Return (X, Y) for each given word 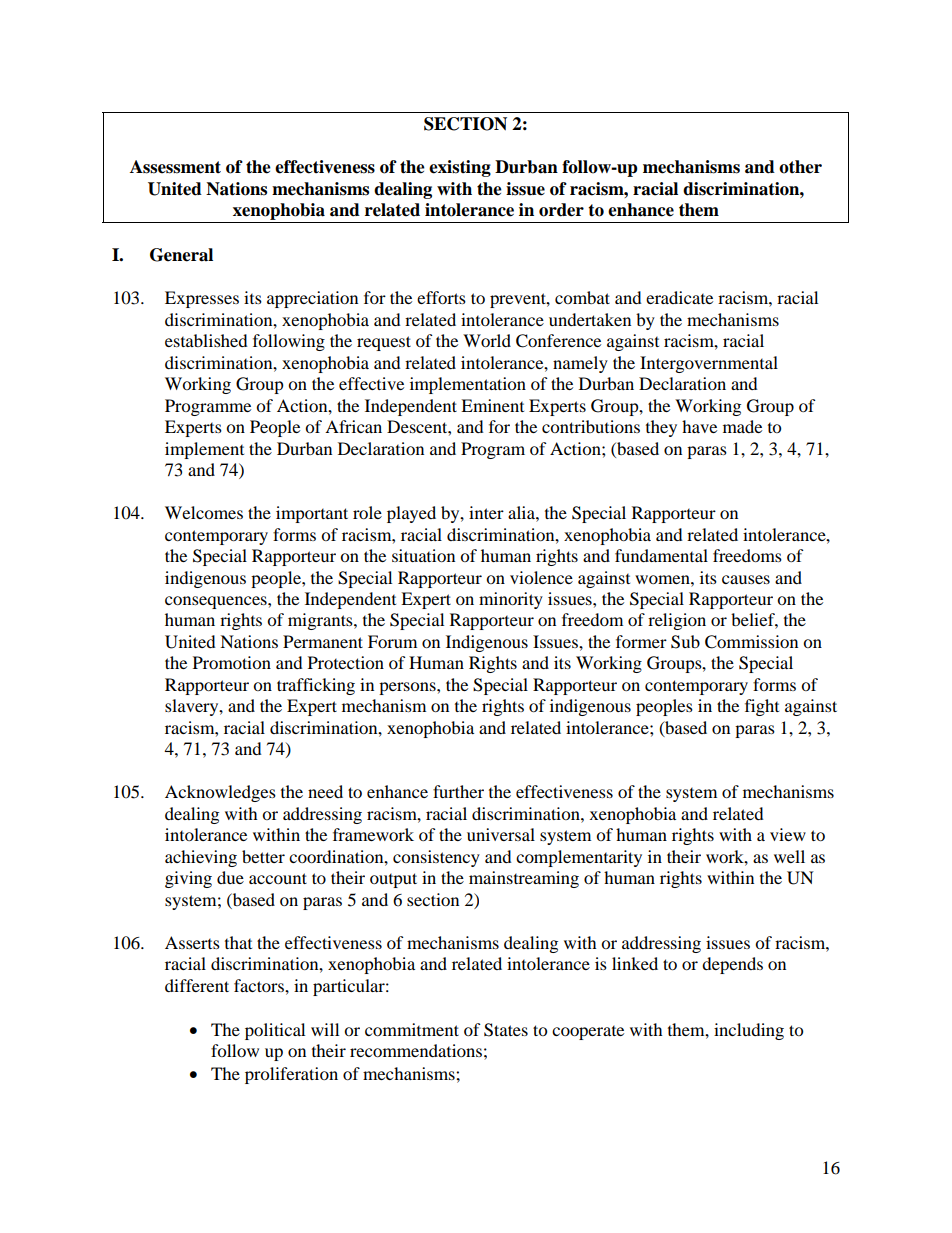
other (800, 167)
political (275, 1031)
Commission (751, 642)
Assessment (175, 167)
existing (460, 168)
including (749, 1031)
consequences (217, 602)
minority (511, 600)
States (506, 1030)
